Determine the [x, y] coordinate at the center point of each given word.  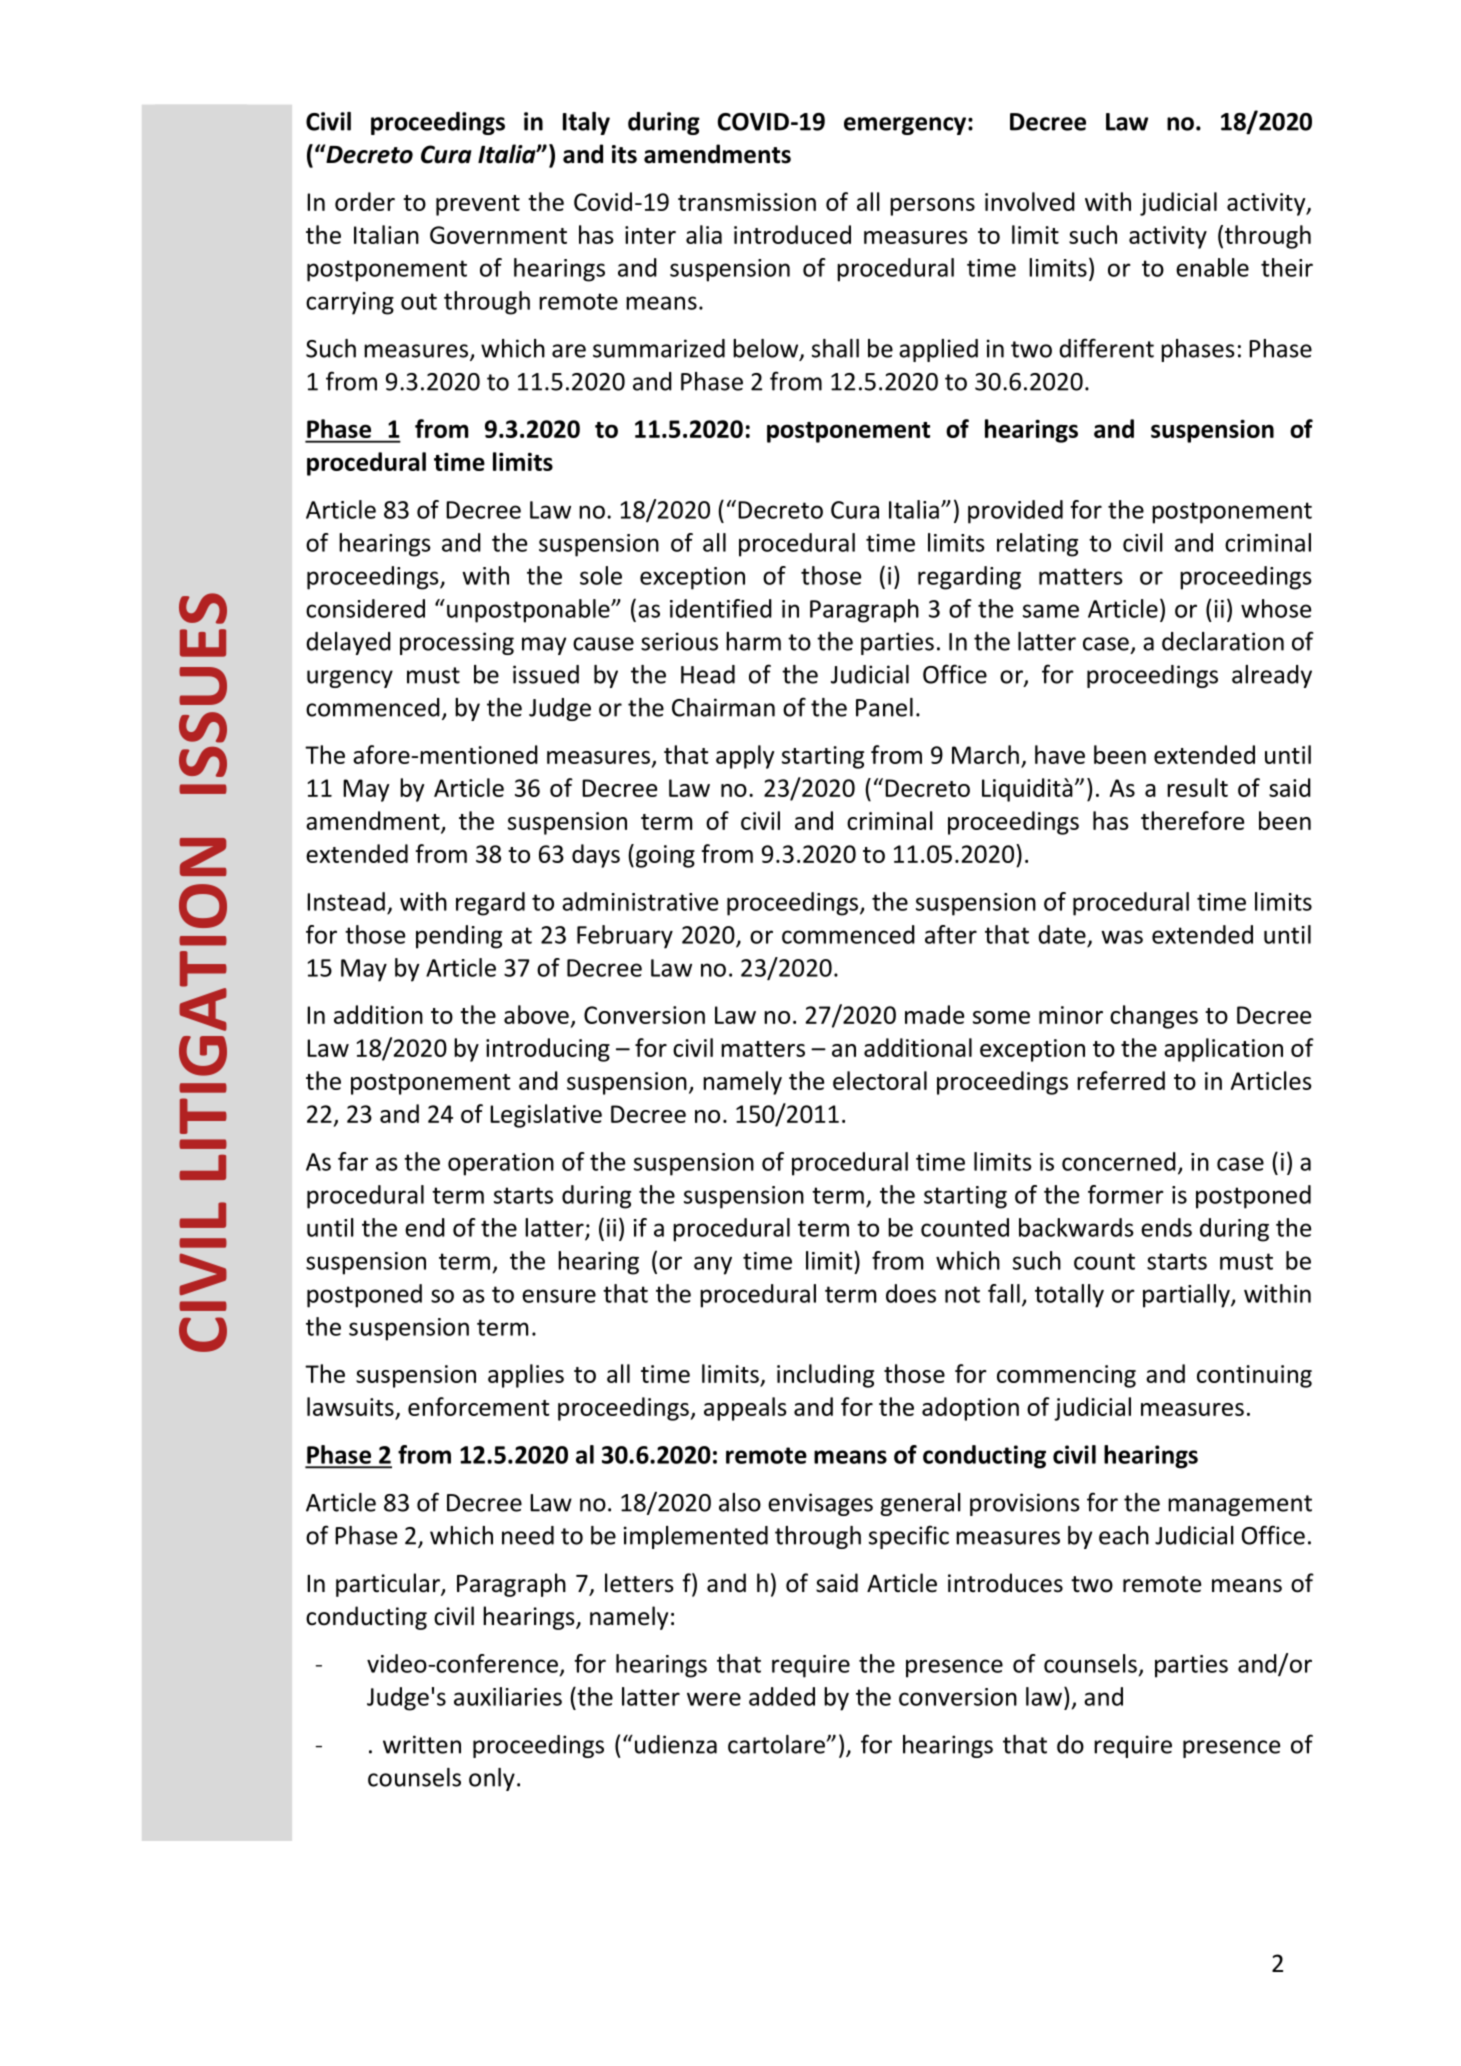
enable [1212, 267]
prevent [478, 205]
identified [721, 608]
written [422, 1744]
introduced [792, 234]
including [825, 1376]
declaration [1223, 641]
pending [459, 937]
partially [1187, 1296]
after [951, 934]
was [1122, 937]
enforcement [479, 1406]
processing [457, 643]
